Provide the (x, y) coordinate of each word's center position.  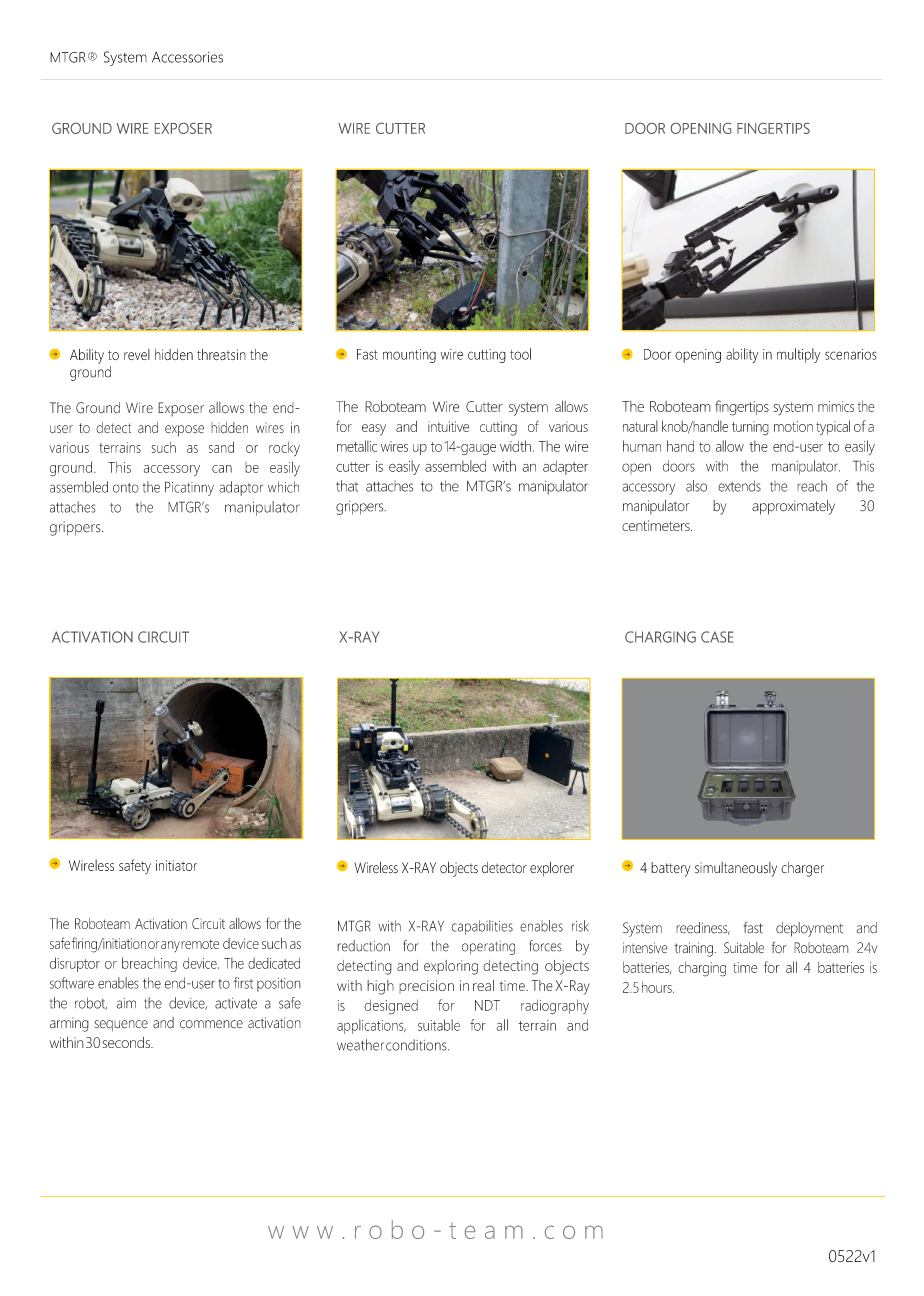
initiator (176, 865)
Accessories (187, 57)
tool (520, 354)
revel (137, 354)
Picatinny (189, 488)
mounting (409, 356)
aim (126, 1003)
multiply (798, 355)
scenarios (851, 354)
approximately (793, 507)
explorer (552, 869)
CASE (717, 637)
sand (221, 447)
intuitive (448, 426)
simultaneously (736, 869)
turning (750, 428)
